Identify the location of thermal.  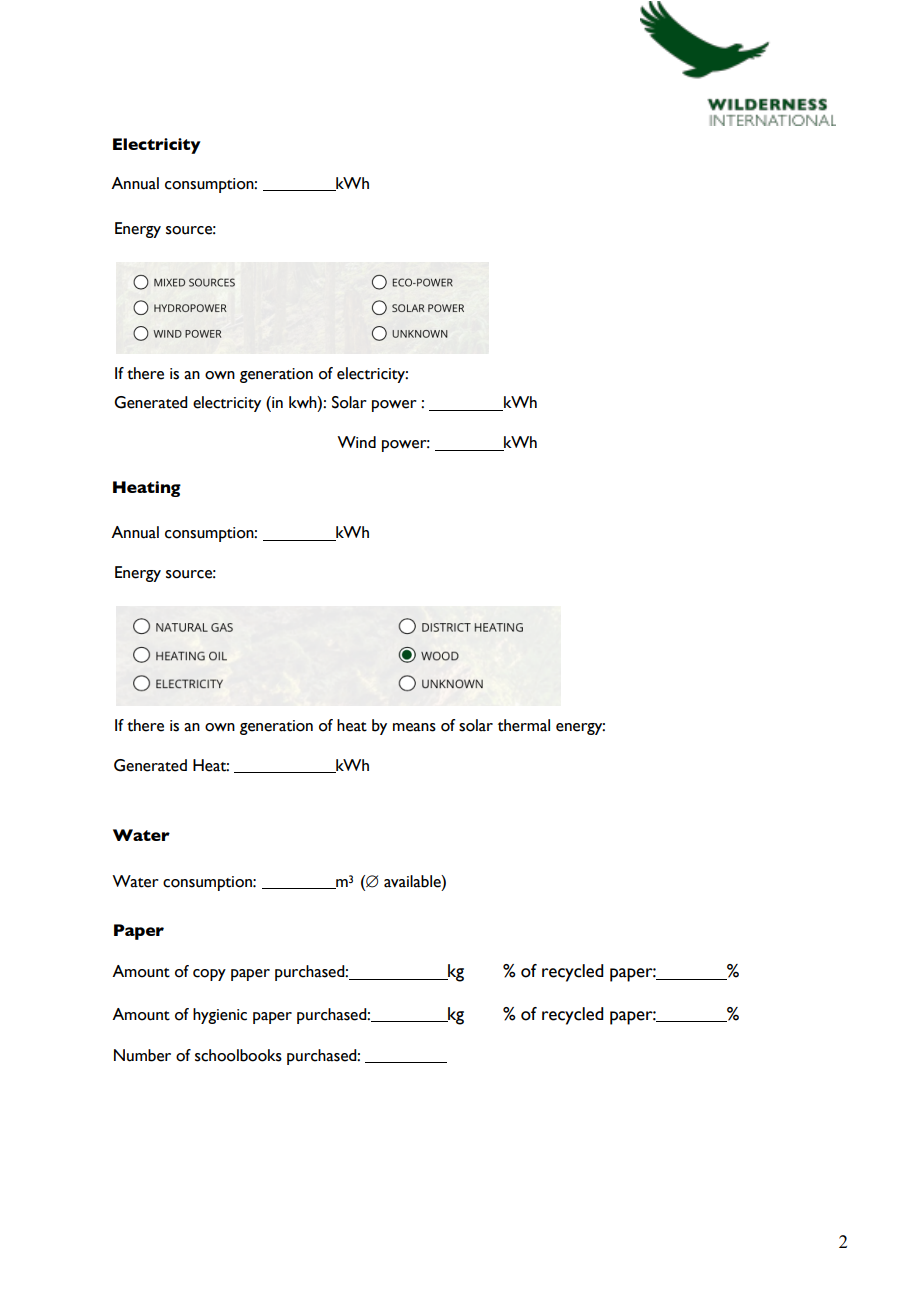
(524, 725).
